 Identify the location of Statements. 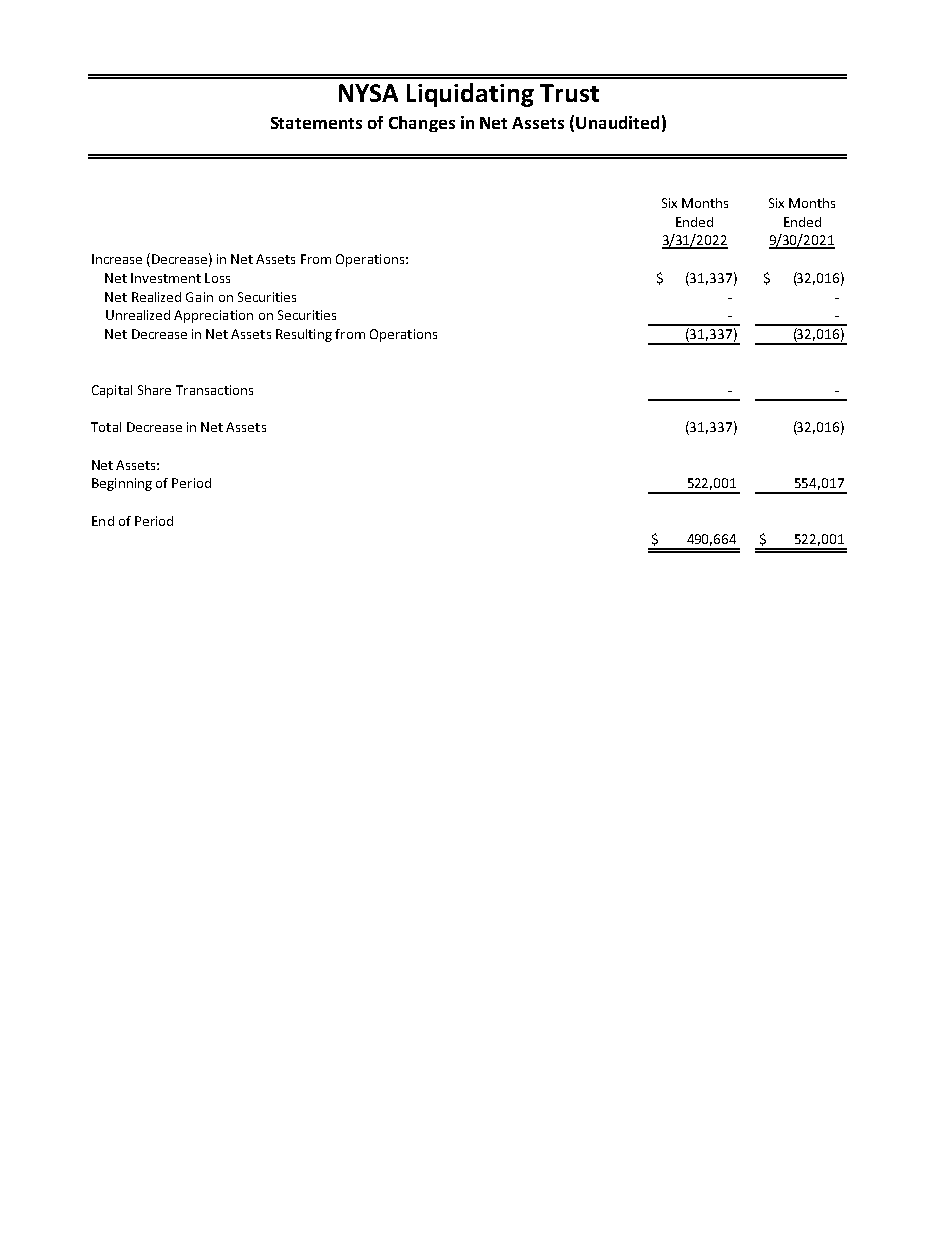
(316, 123).
